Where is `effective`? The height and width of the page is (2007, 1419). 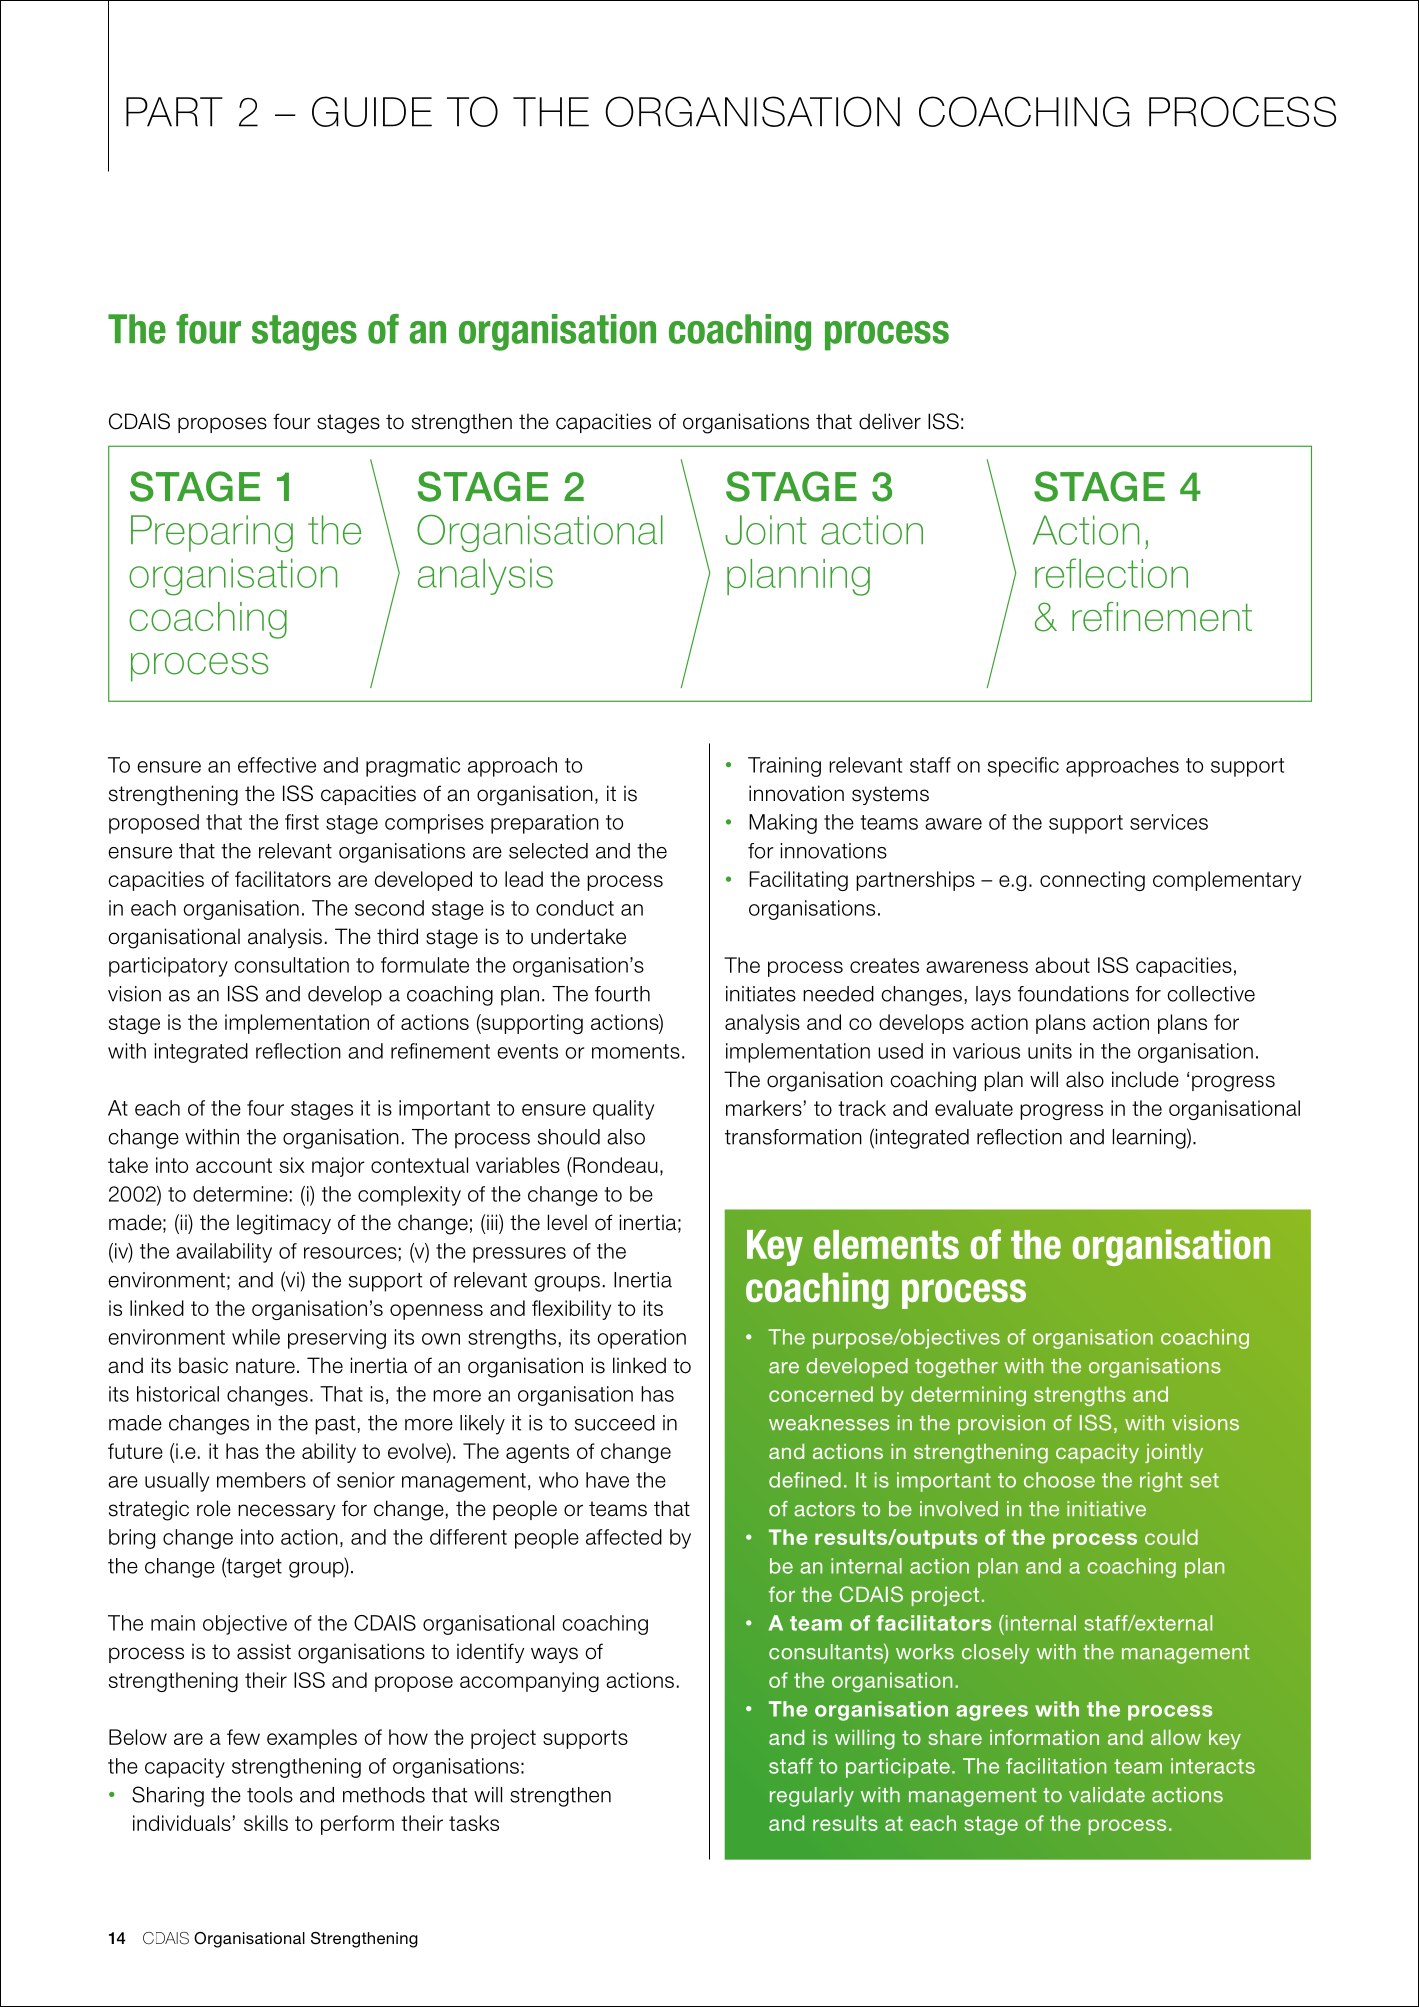
effective is located at coordinates (277, 765).
